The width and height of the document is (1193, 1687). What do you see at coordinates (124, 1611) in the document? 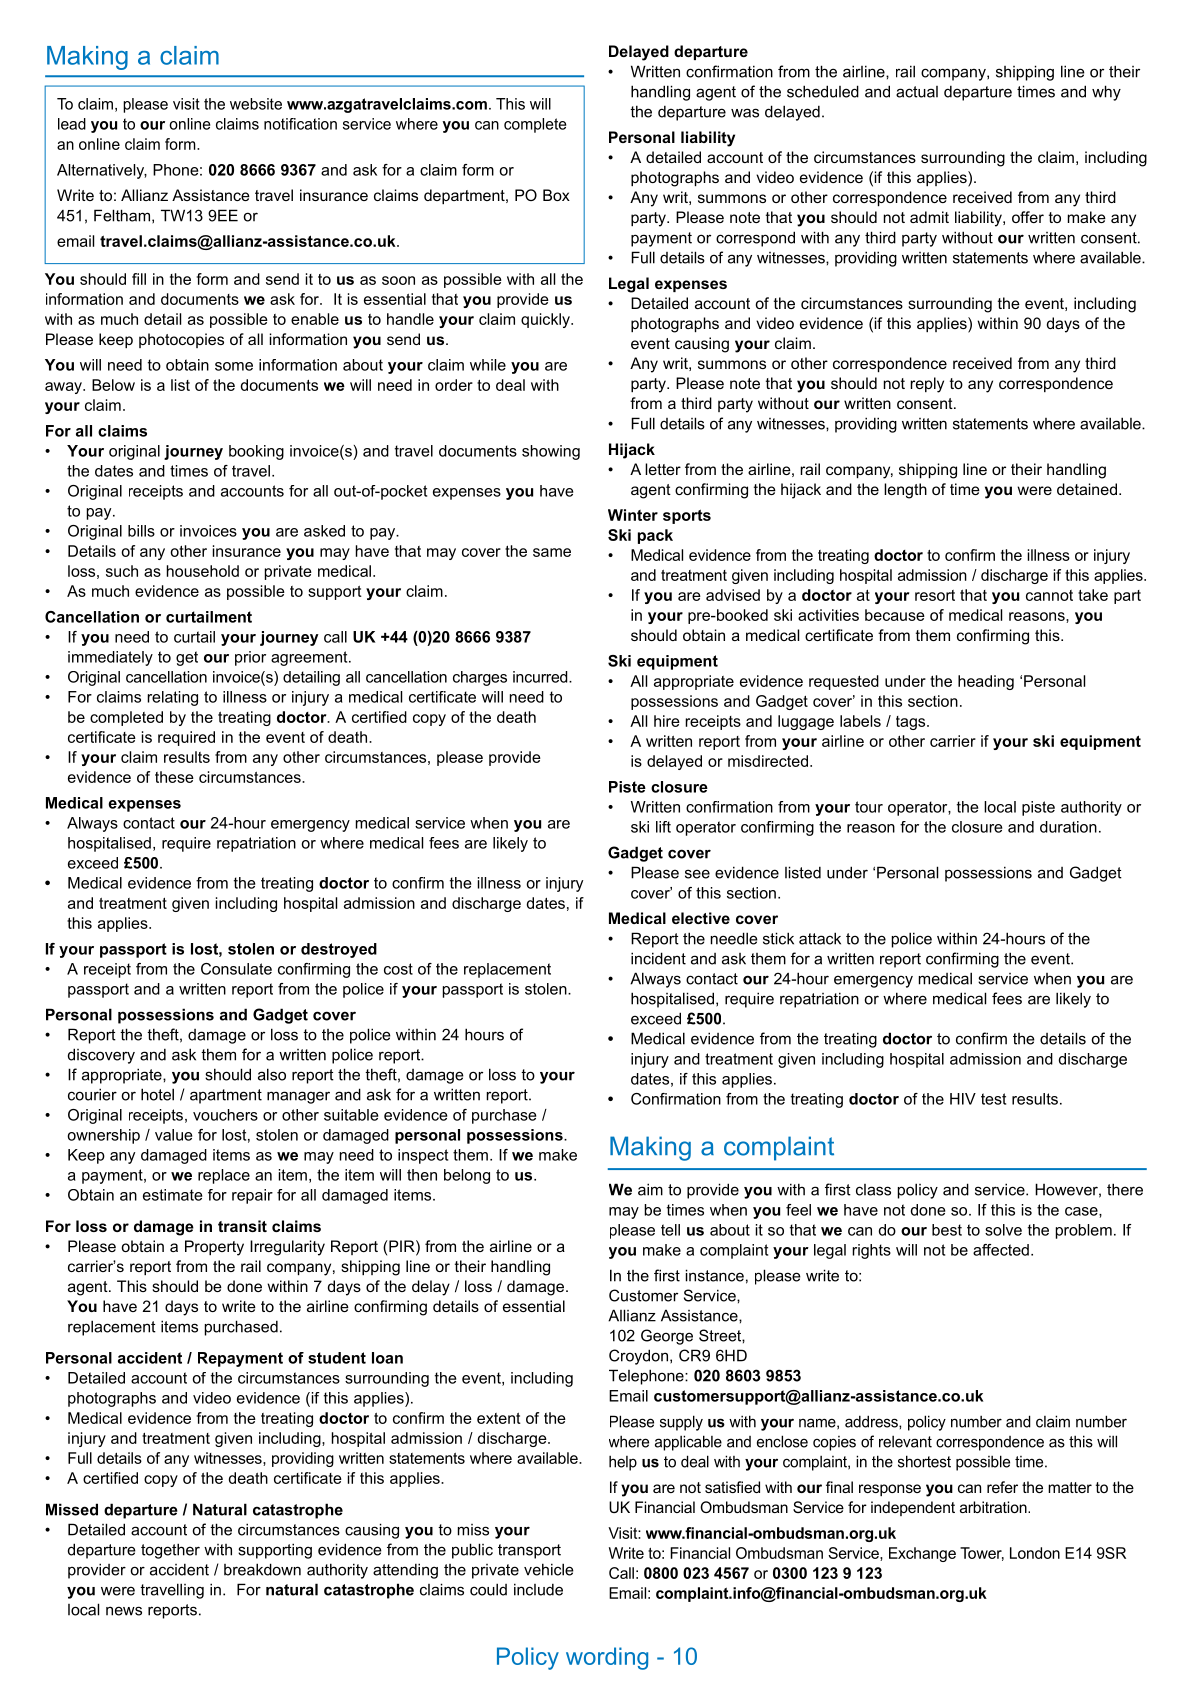
I see `news` at bounding box center [124, 1611].
